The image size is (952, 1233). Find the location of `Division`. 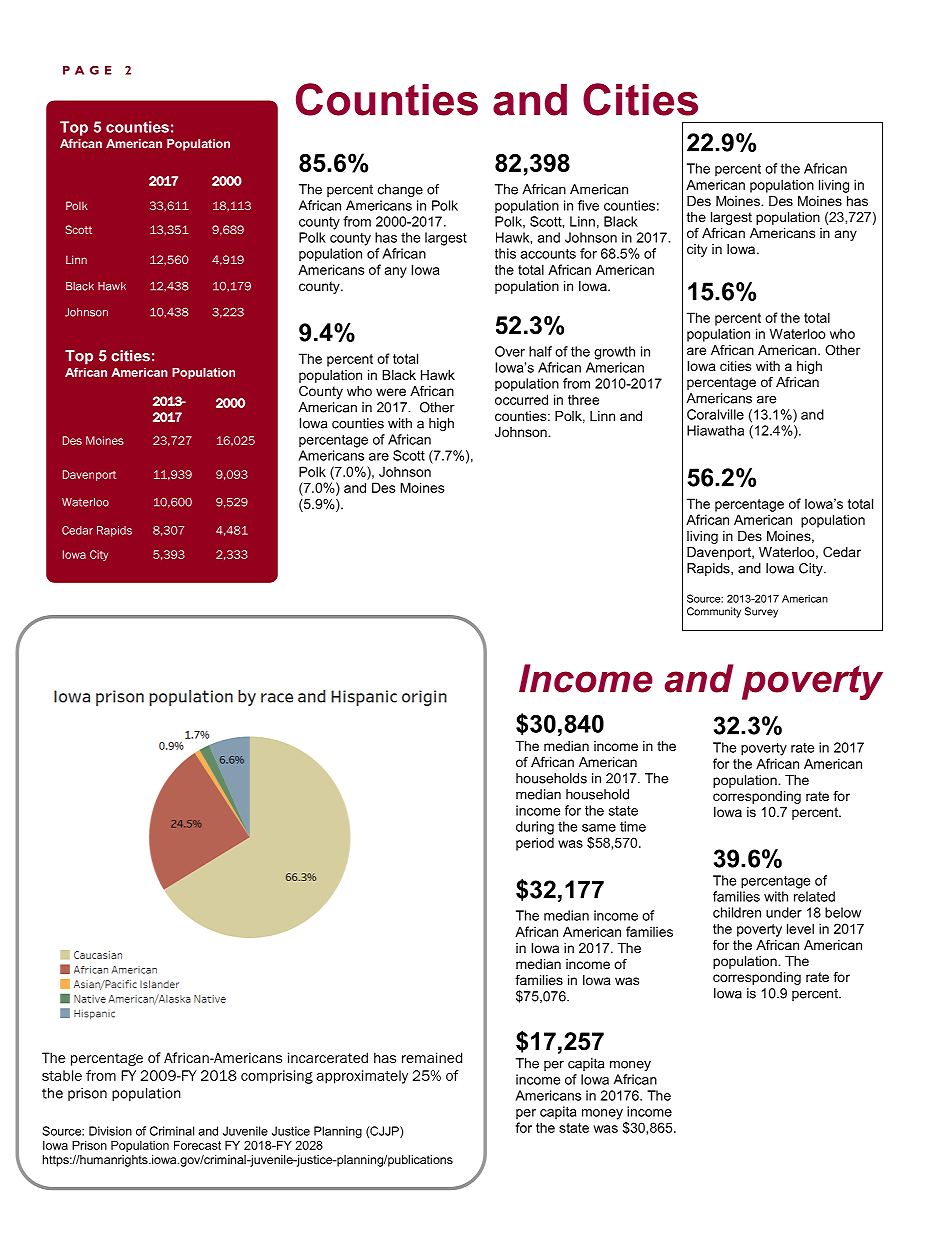

Division is located at coordinates (110, 1131).
